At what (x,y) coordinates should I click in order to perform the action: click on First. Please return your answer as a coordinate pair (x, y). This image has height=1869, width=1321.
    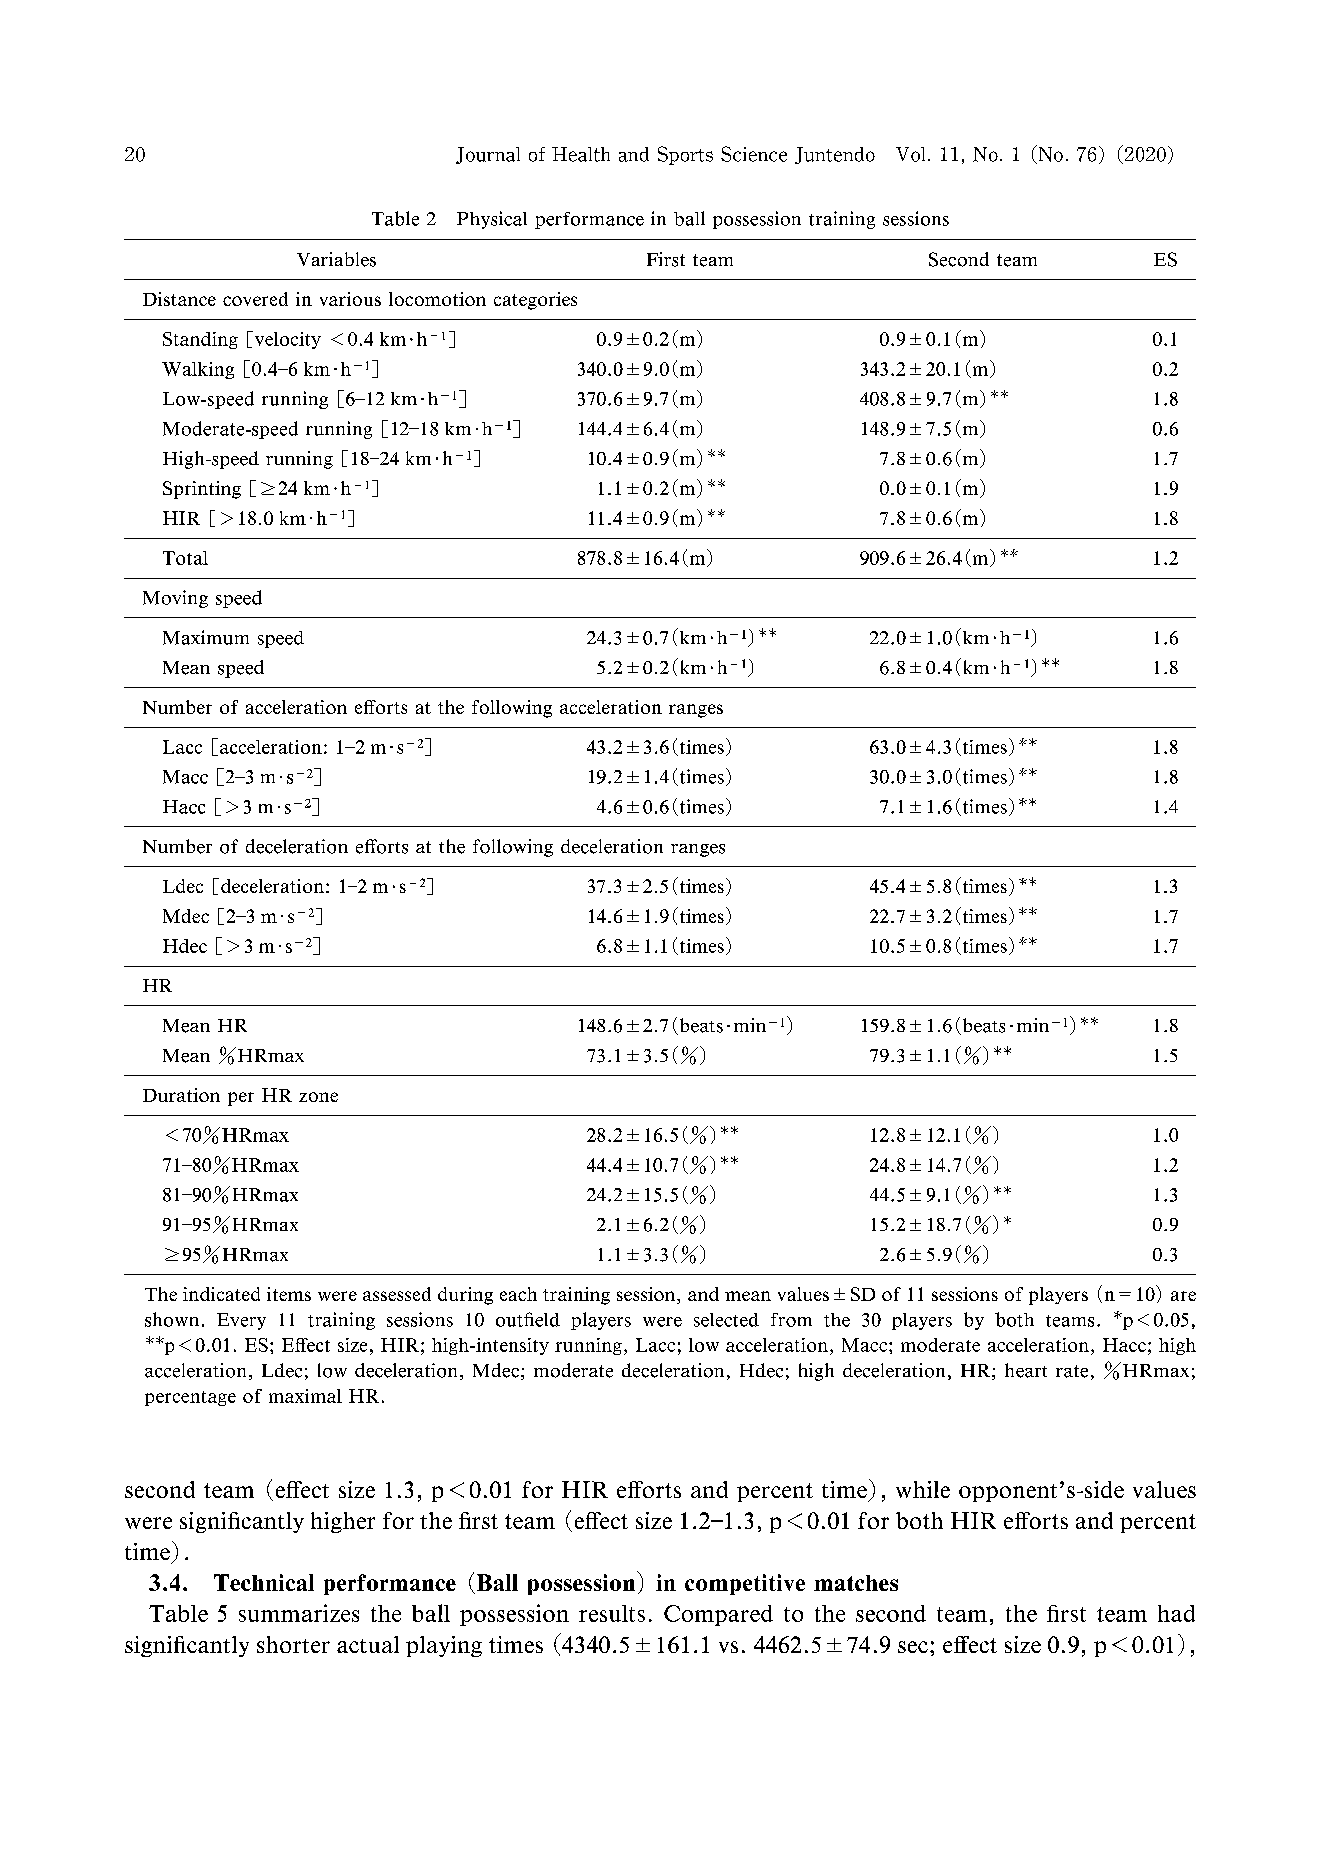
    Looking at the image, I should click on (666, 259).
